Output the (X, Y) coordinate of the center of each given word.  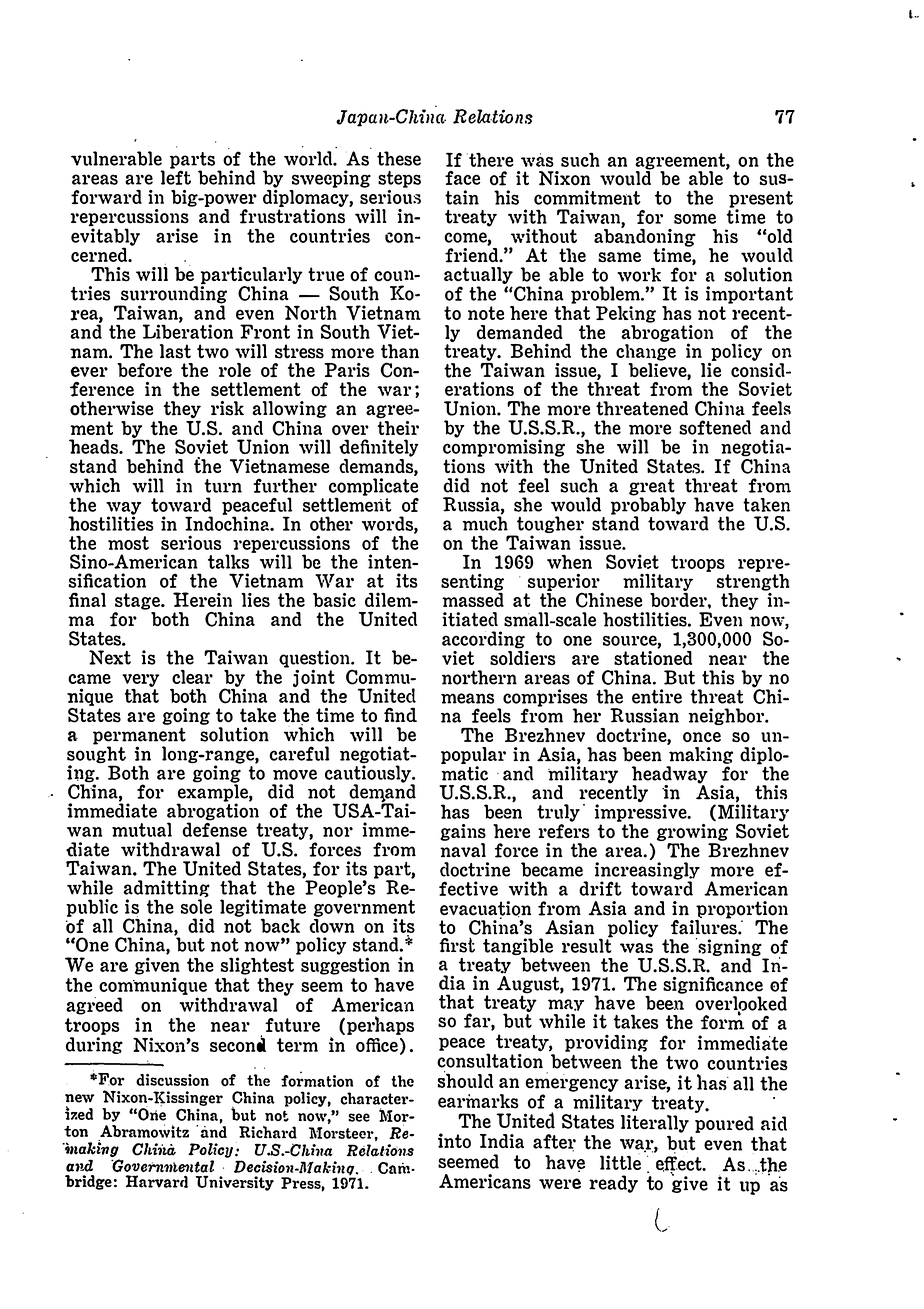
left (176, 176)
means (467, 698)
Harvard (156, 1181)
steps (399, 179)
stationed (653, 656)
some (695, 218)
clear (192, 676)
